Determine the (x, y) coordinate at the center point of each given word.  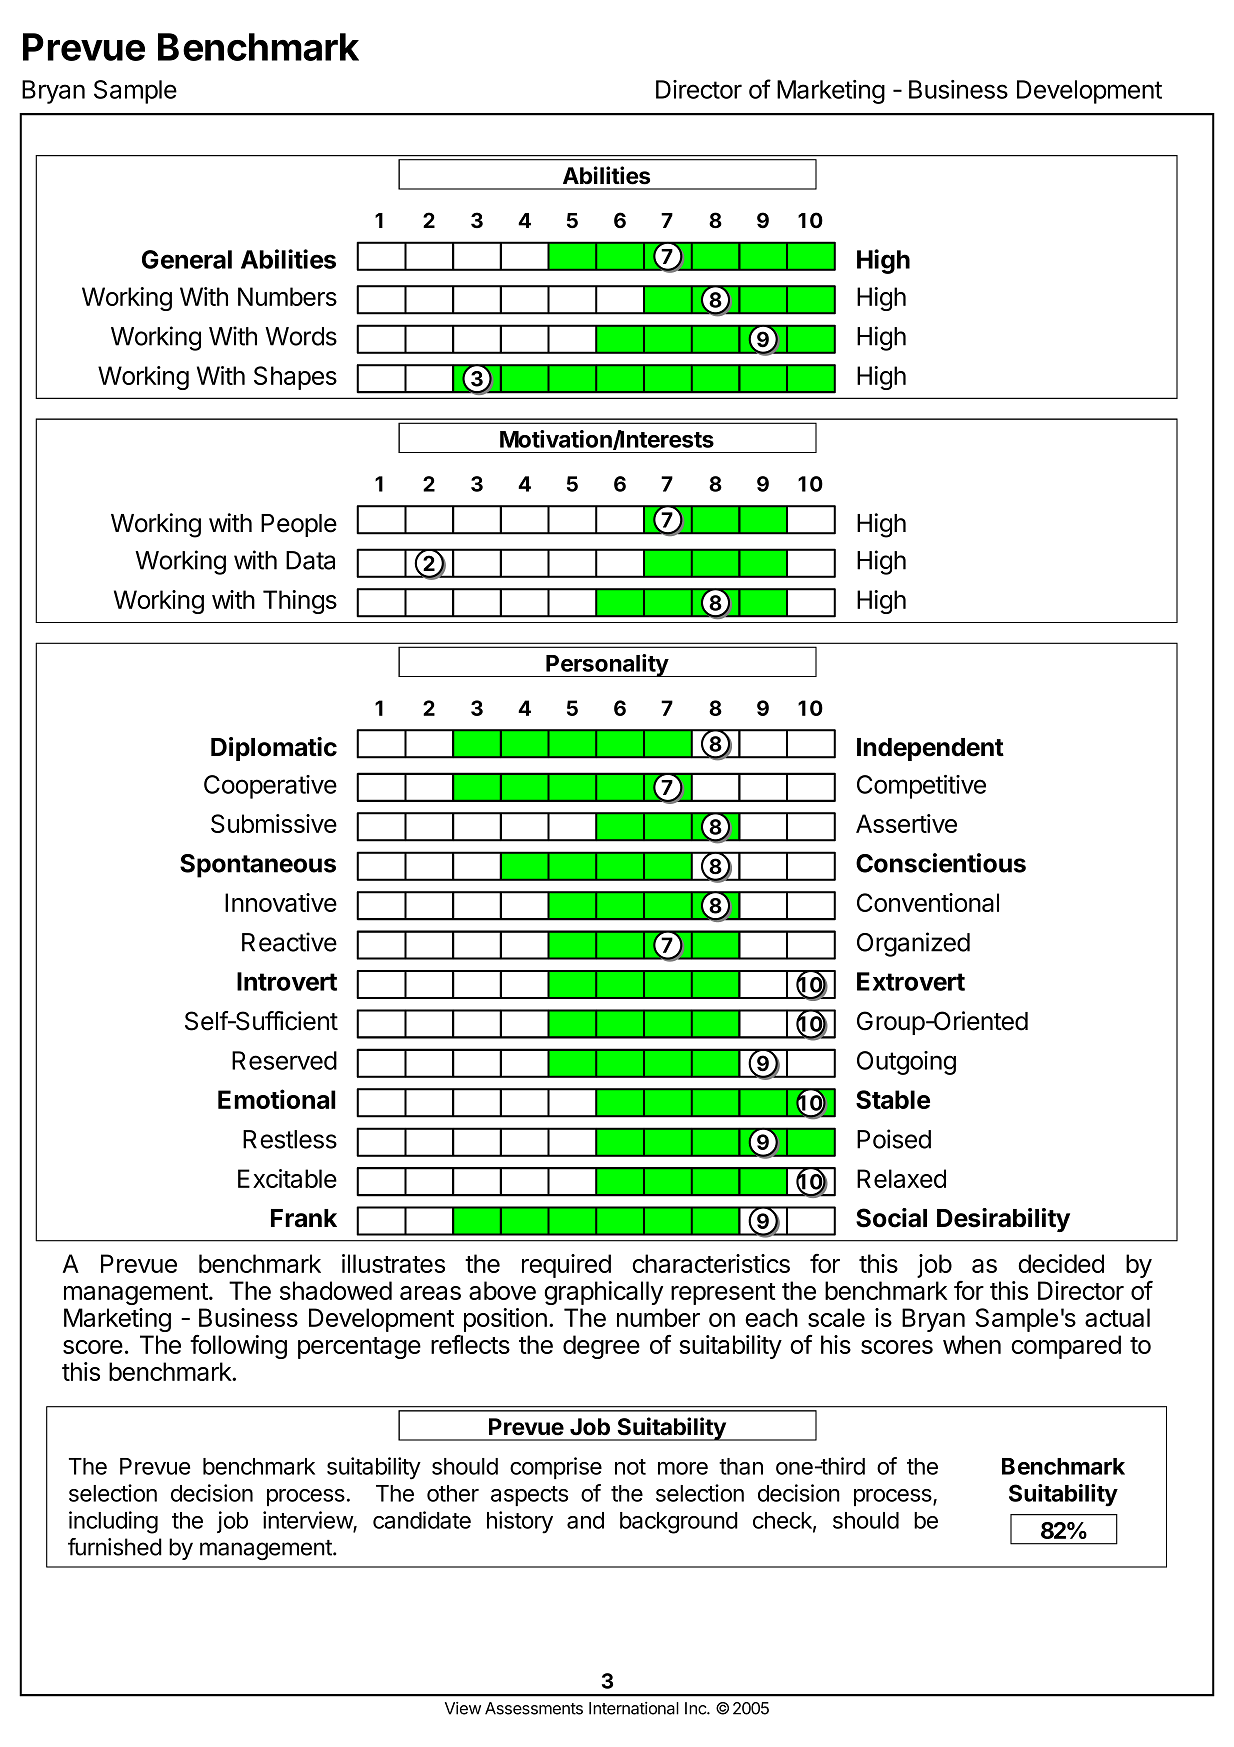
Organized (913, 944)
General (187, 259)
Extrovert (911, 981)
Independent (930, 749)
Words (301, 336)
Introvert (287, 981)
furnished (115, 1547)
